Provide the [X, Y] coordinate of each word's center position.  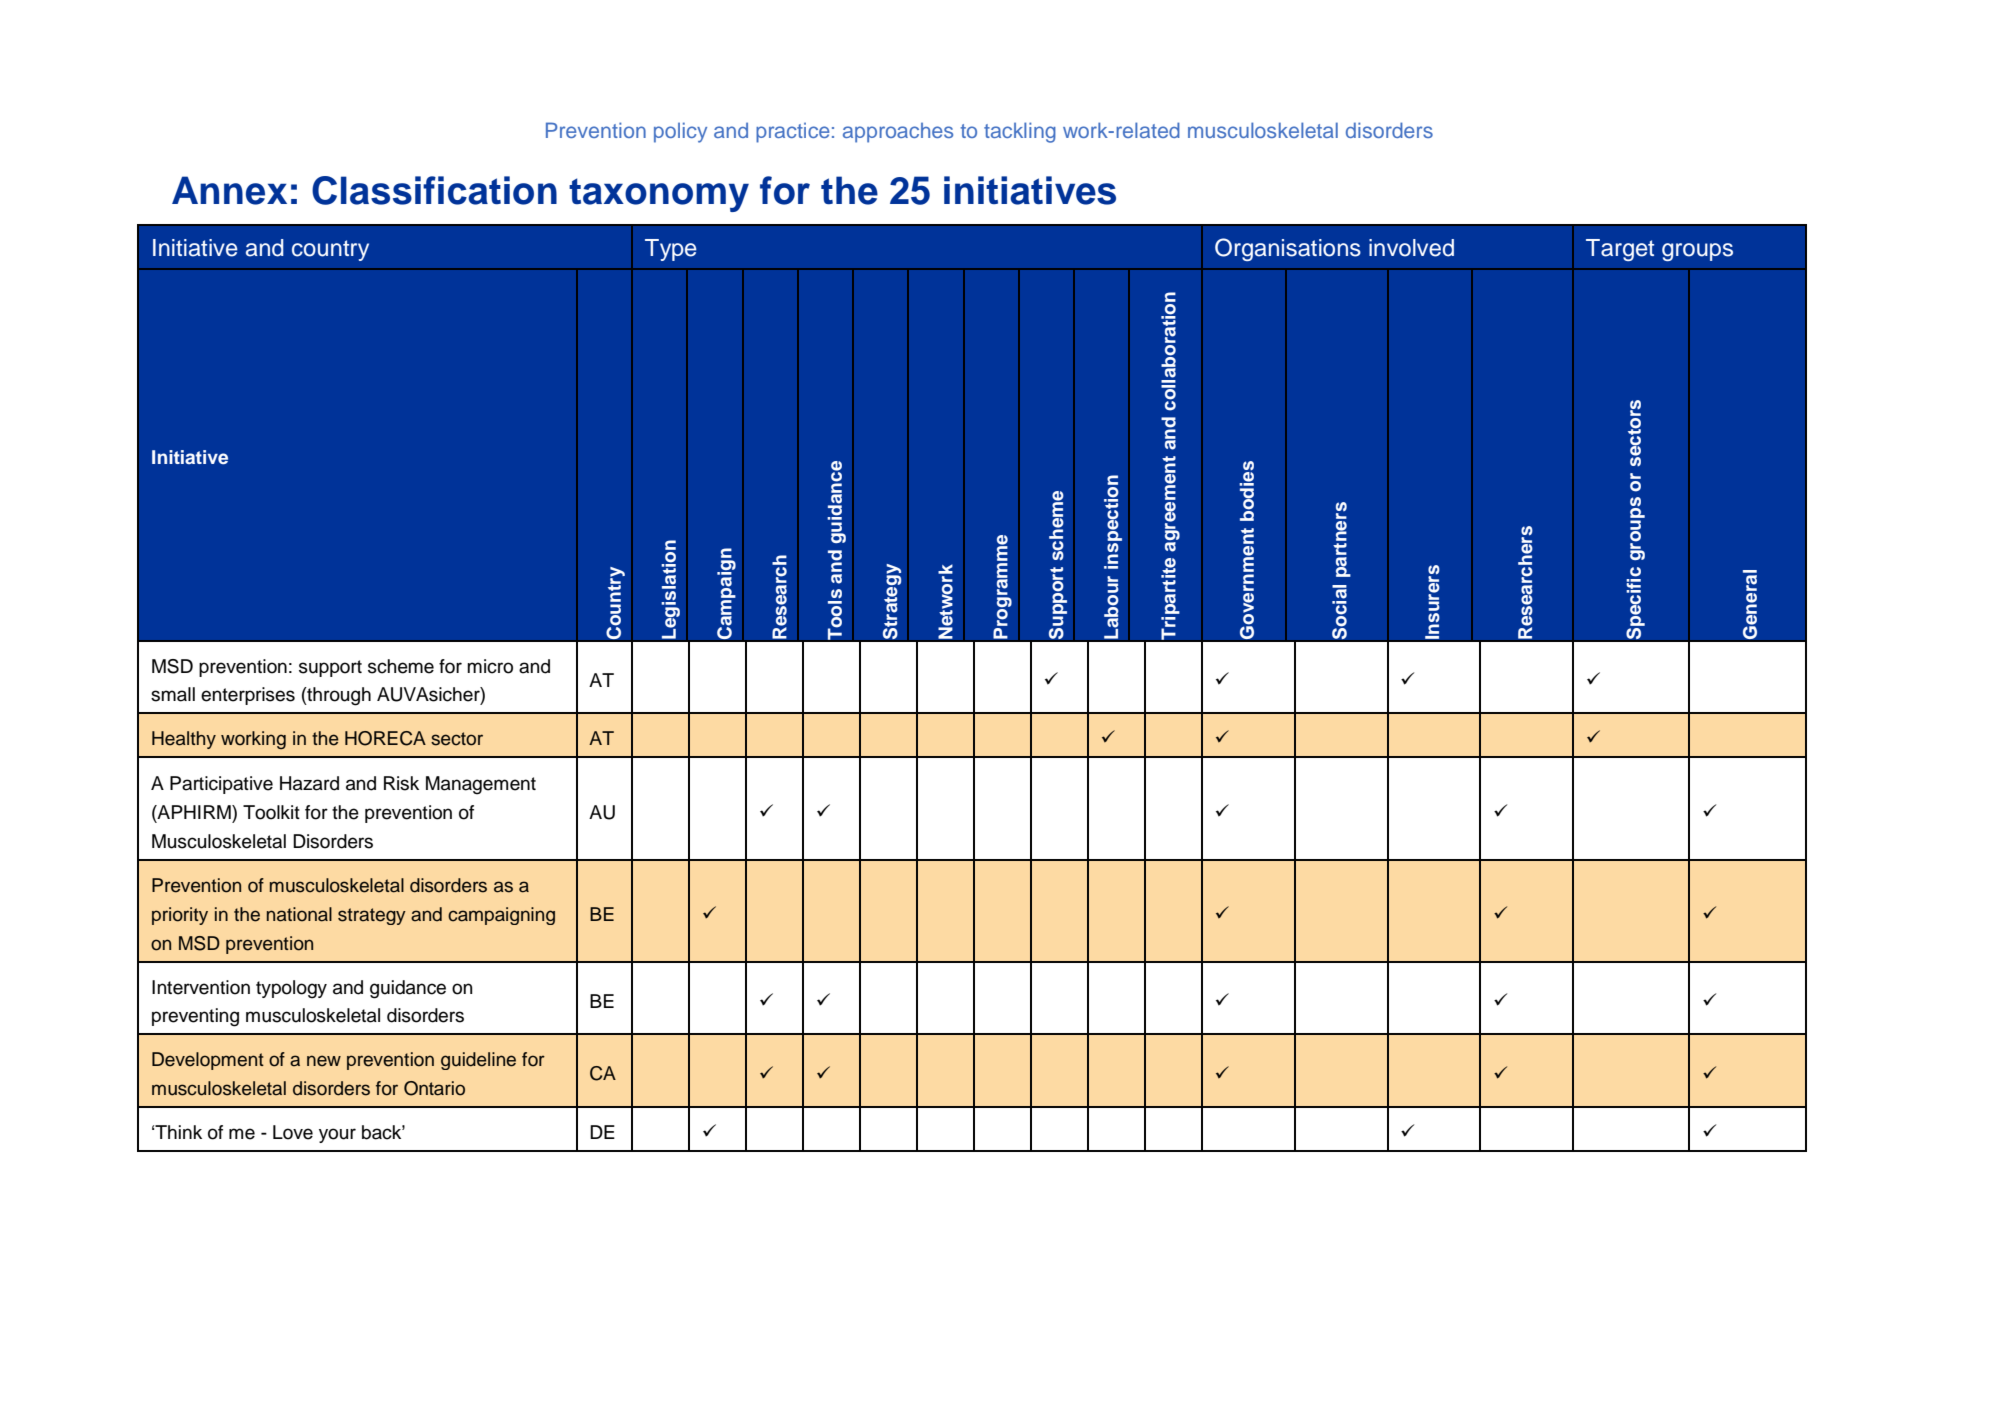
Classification [434, 190]
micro [490, 666]
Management [481, 785]
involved [1411, 248]
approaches [898, 133]
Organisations [1288, 249]
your [337, 1135]
